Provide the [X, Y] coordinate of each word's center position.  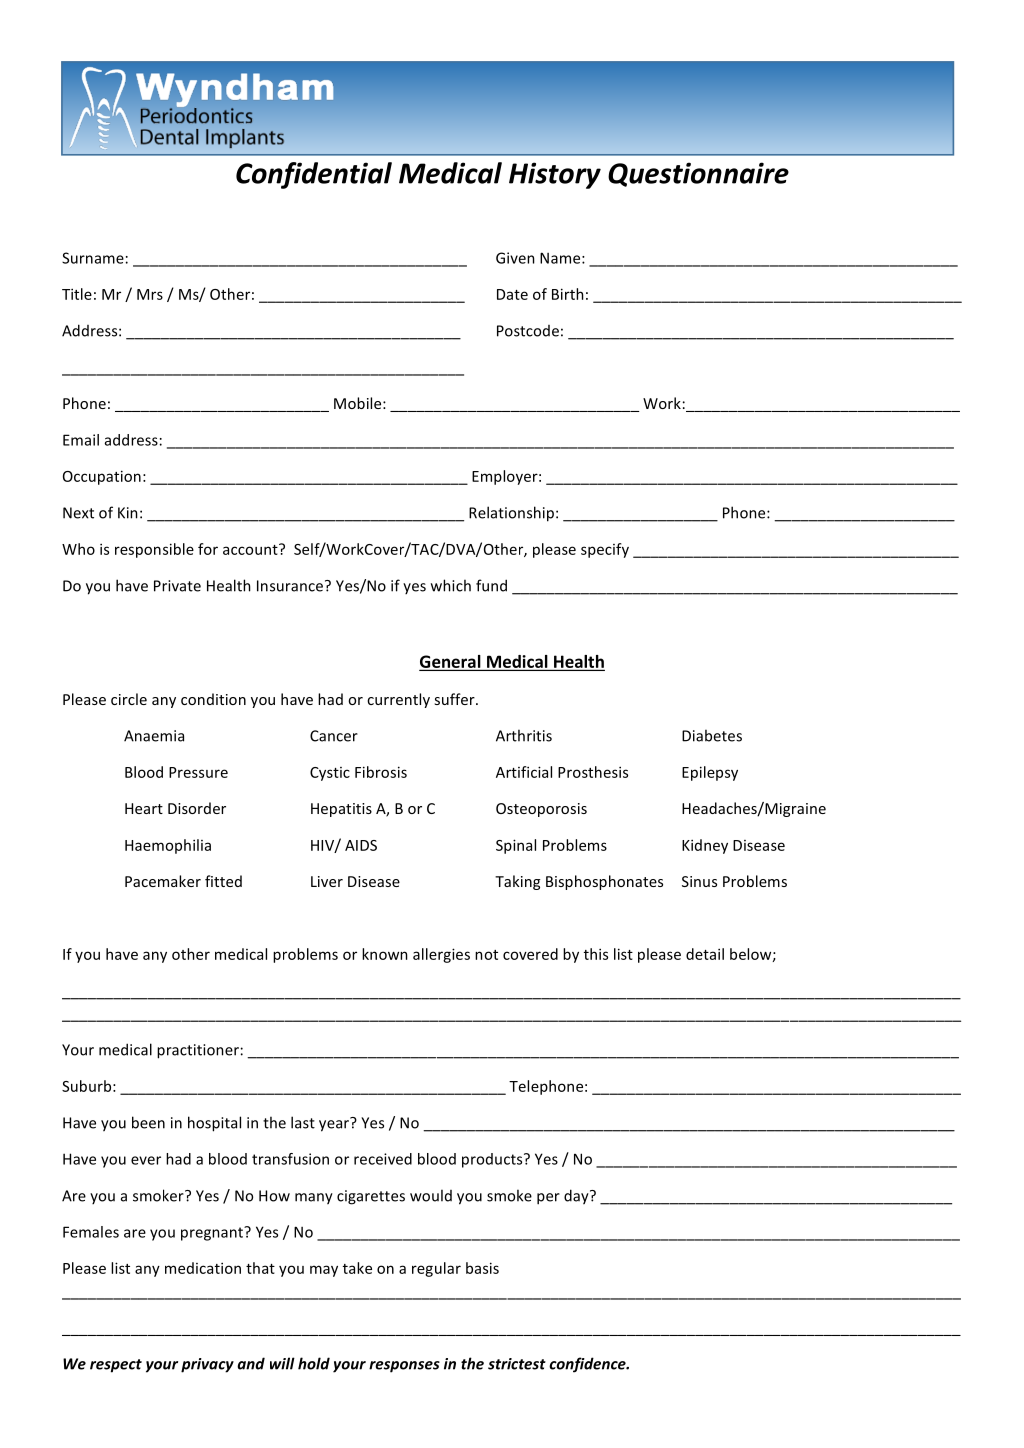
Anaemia [154, 736]
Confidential [314, 175]
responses [404, 1367]
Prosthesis [593, 772]
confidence [588, 1365]
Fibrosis [381, 772]
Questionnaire [698, 174]
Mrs [150, 294]
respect [116, 1366]
